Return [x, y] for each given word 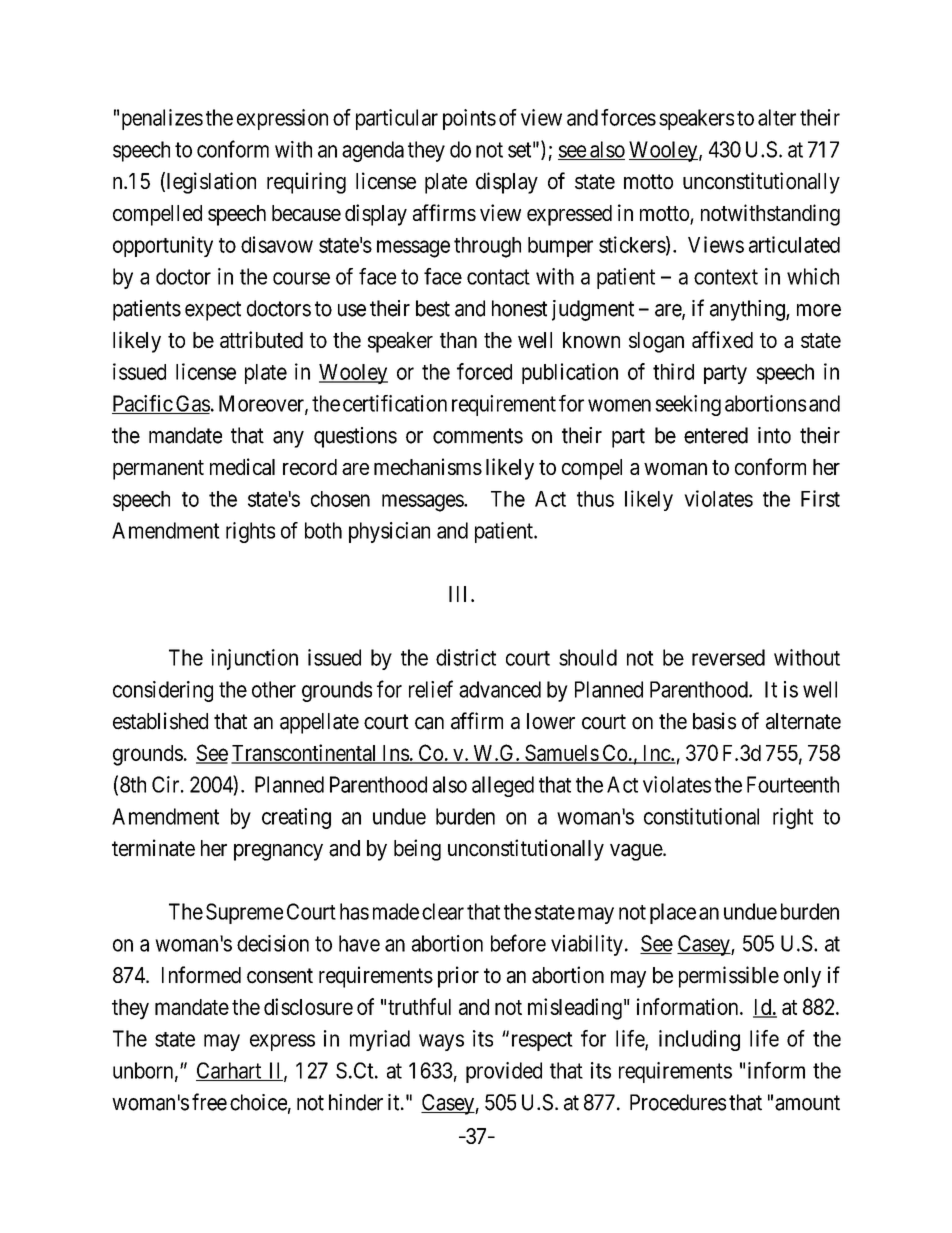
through [487, 247]
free [209, 1102]
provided [504, 1072]
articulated [794, 244]
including [699, 1040]
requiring [306, 183]
